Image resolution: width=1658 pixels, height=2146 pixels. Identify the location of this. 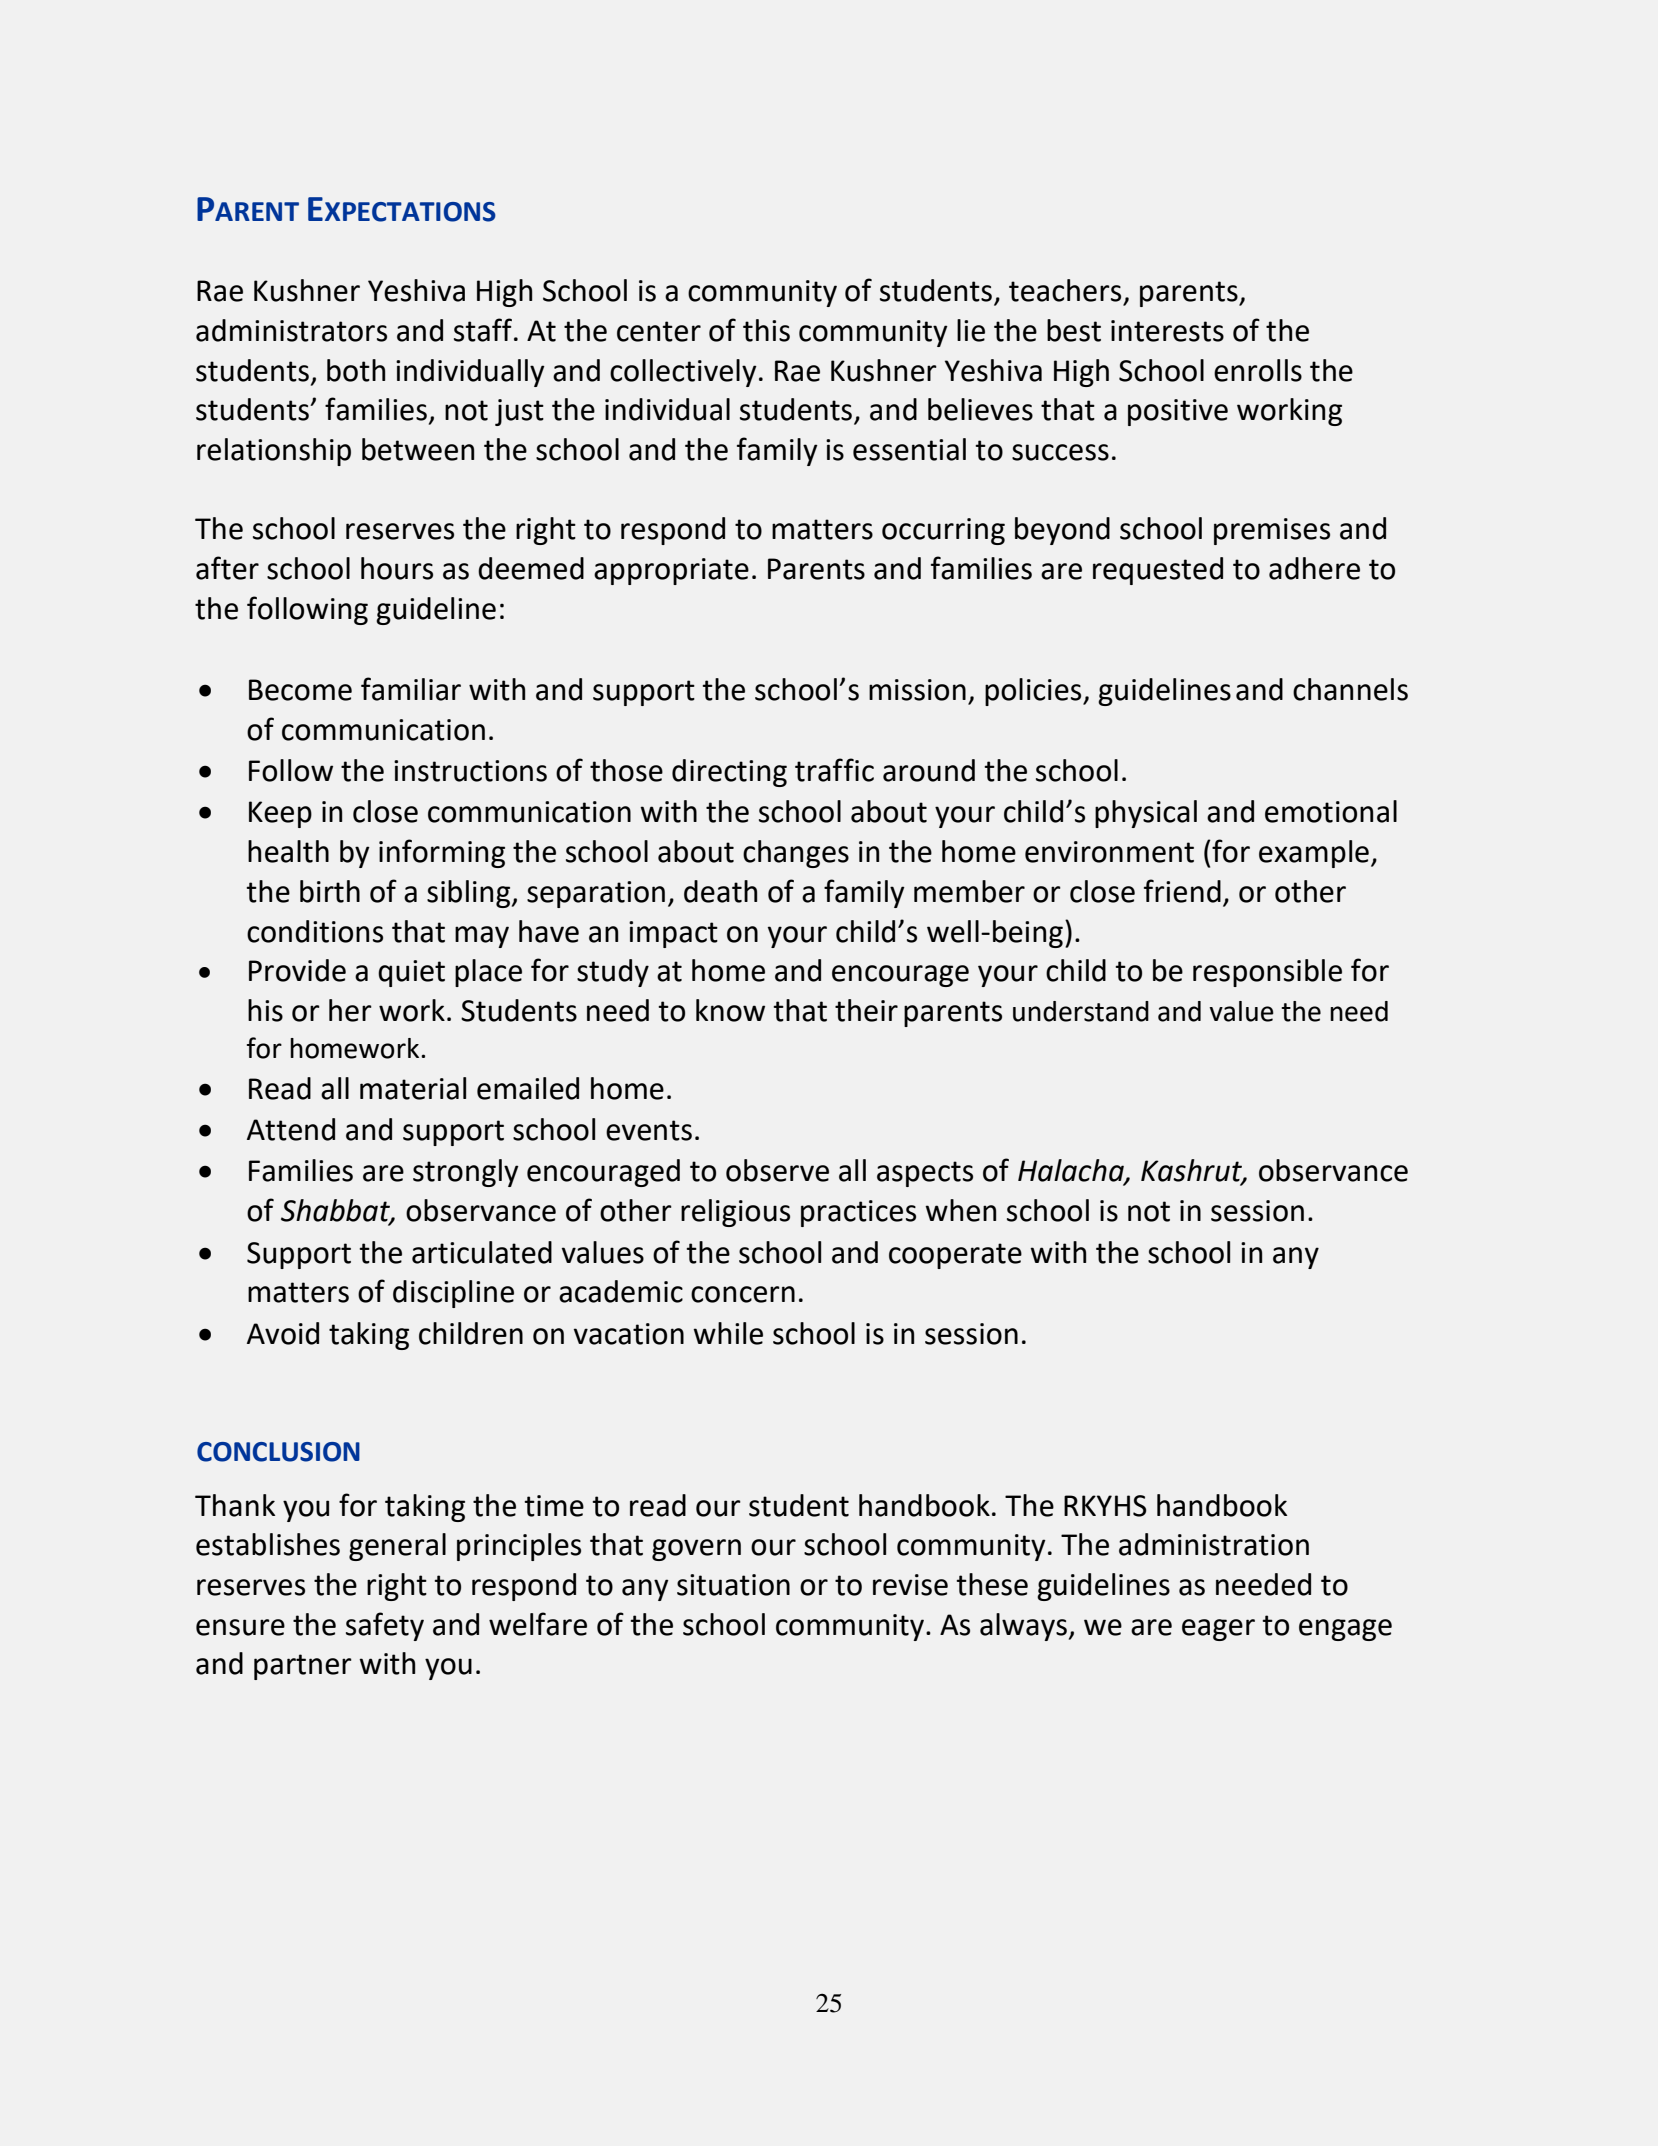
(766, 330).
